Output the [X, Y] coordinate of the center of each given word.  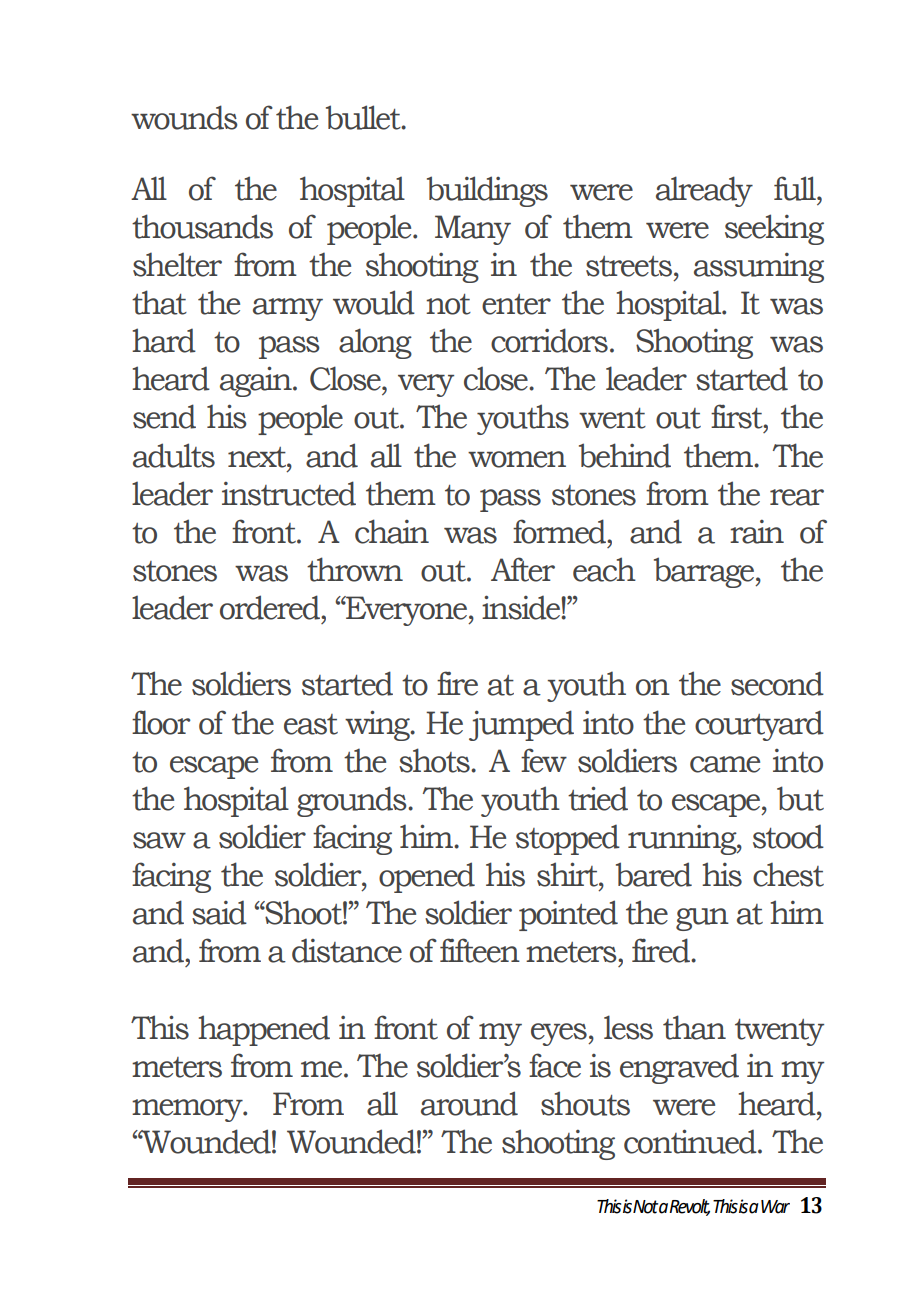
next [258, 457]
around [469, 1103]
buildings [487, 191]
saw [159, 840]
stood [788, 836]
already [704, 191]
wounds [184, 117]
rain [757, 532]
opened [427, 877]
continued [691, 1141]
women [517, 459]
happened [264, 1030]
